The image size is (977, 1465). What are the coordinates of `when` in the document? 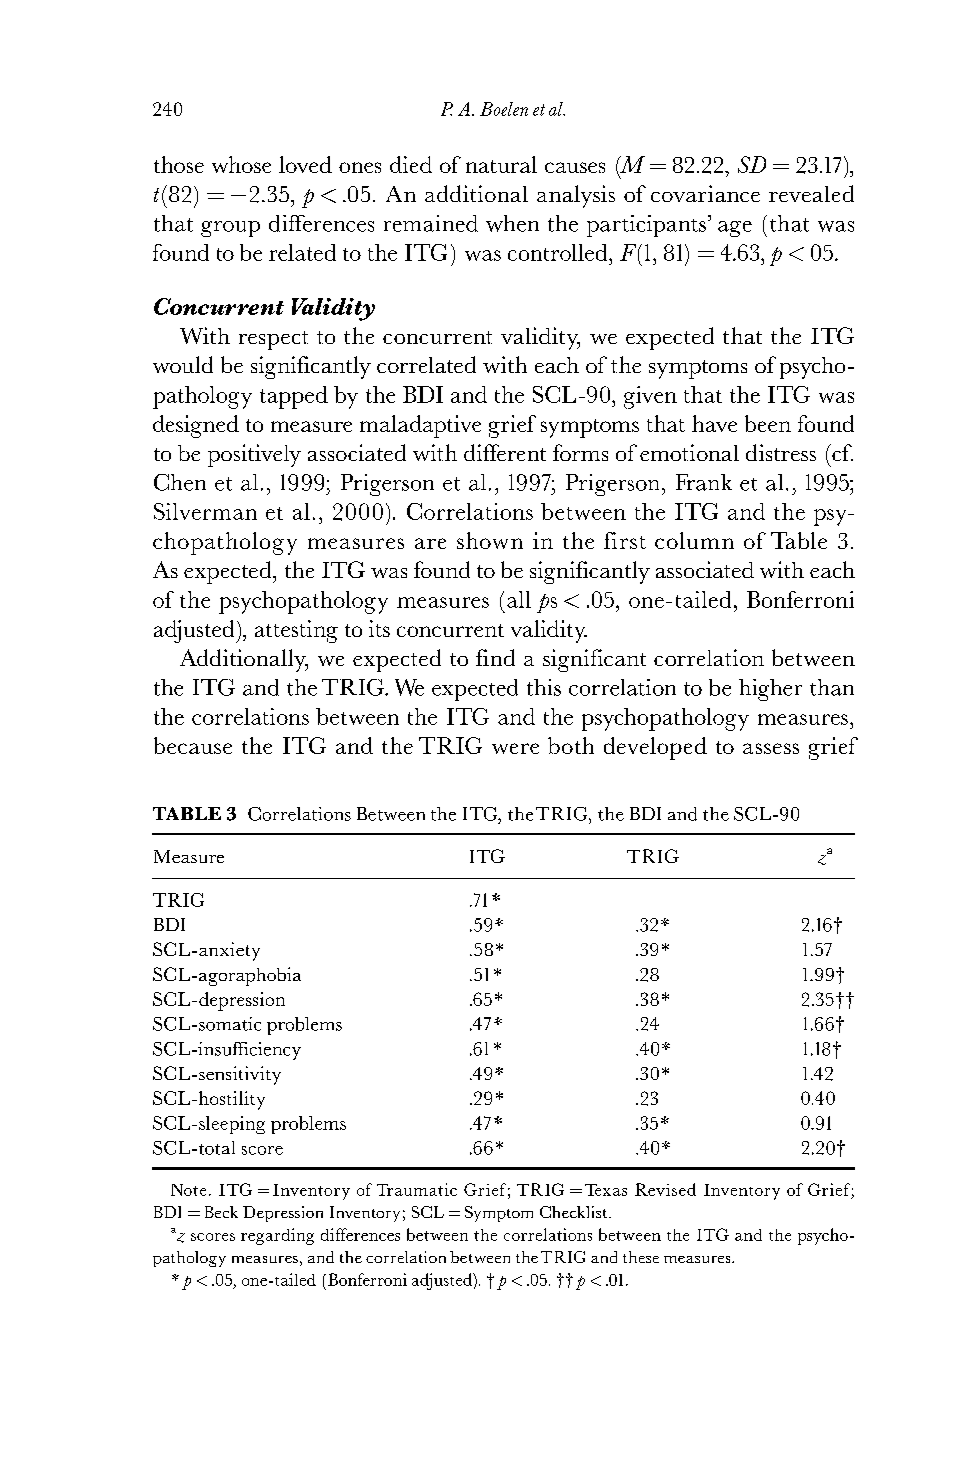 It's located at (512, 223).
